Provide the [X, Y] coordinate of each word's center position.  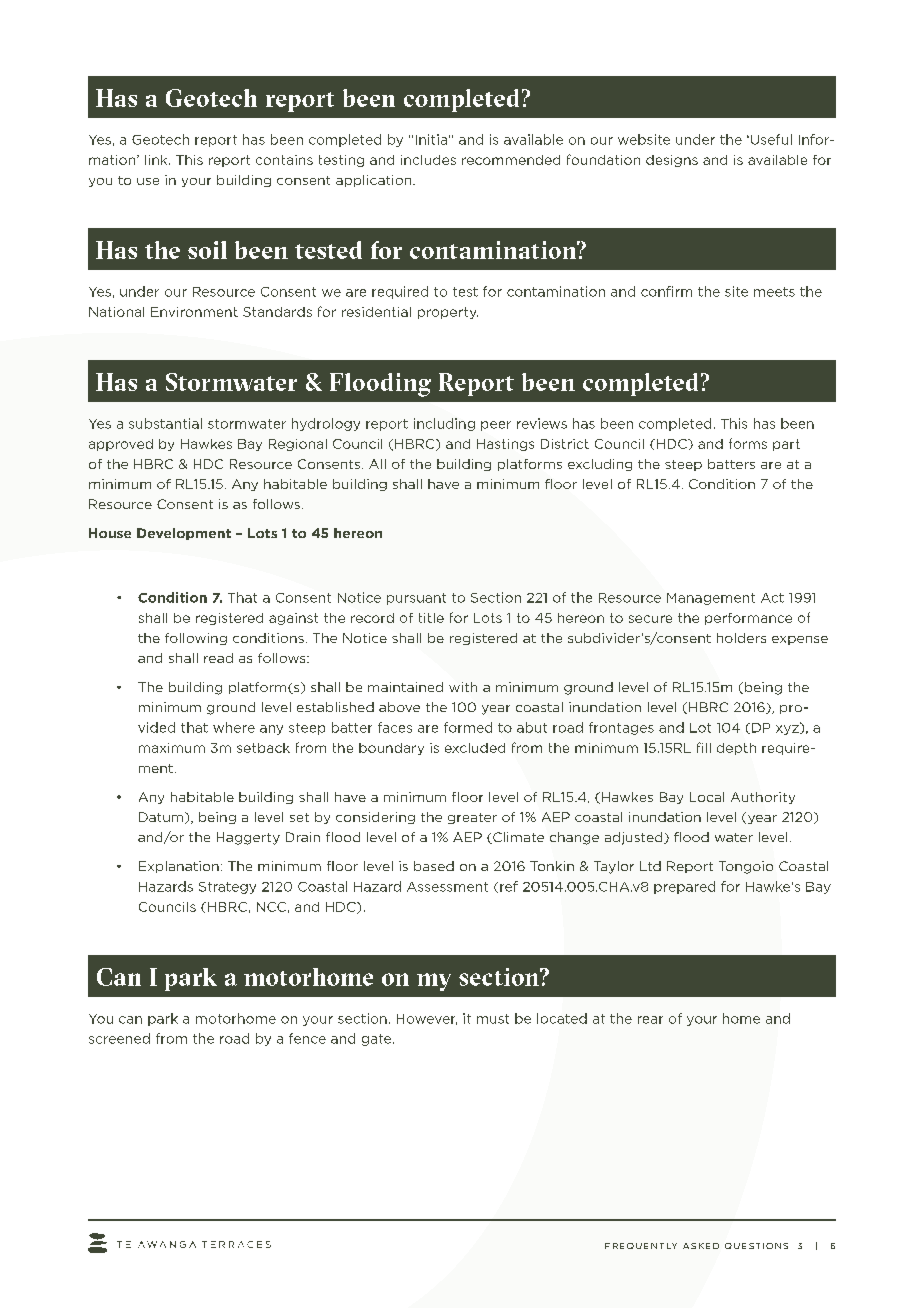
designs [672, 161]
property [448, 313]
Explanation [179, 867]
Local [707, 797]
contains [284, 160]
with [463, 687]
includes [428, 160]
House [110, 533]
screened [119, 1038]
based [434, 866]
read [218, 658]
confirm [666, 291]
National [116, 312]
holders [741, 638]
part [786, 445]
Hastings [505, 445]
